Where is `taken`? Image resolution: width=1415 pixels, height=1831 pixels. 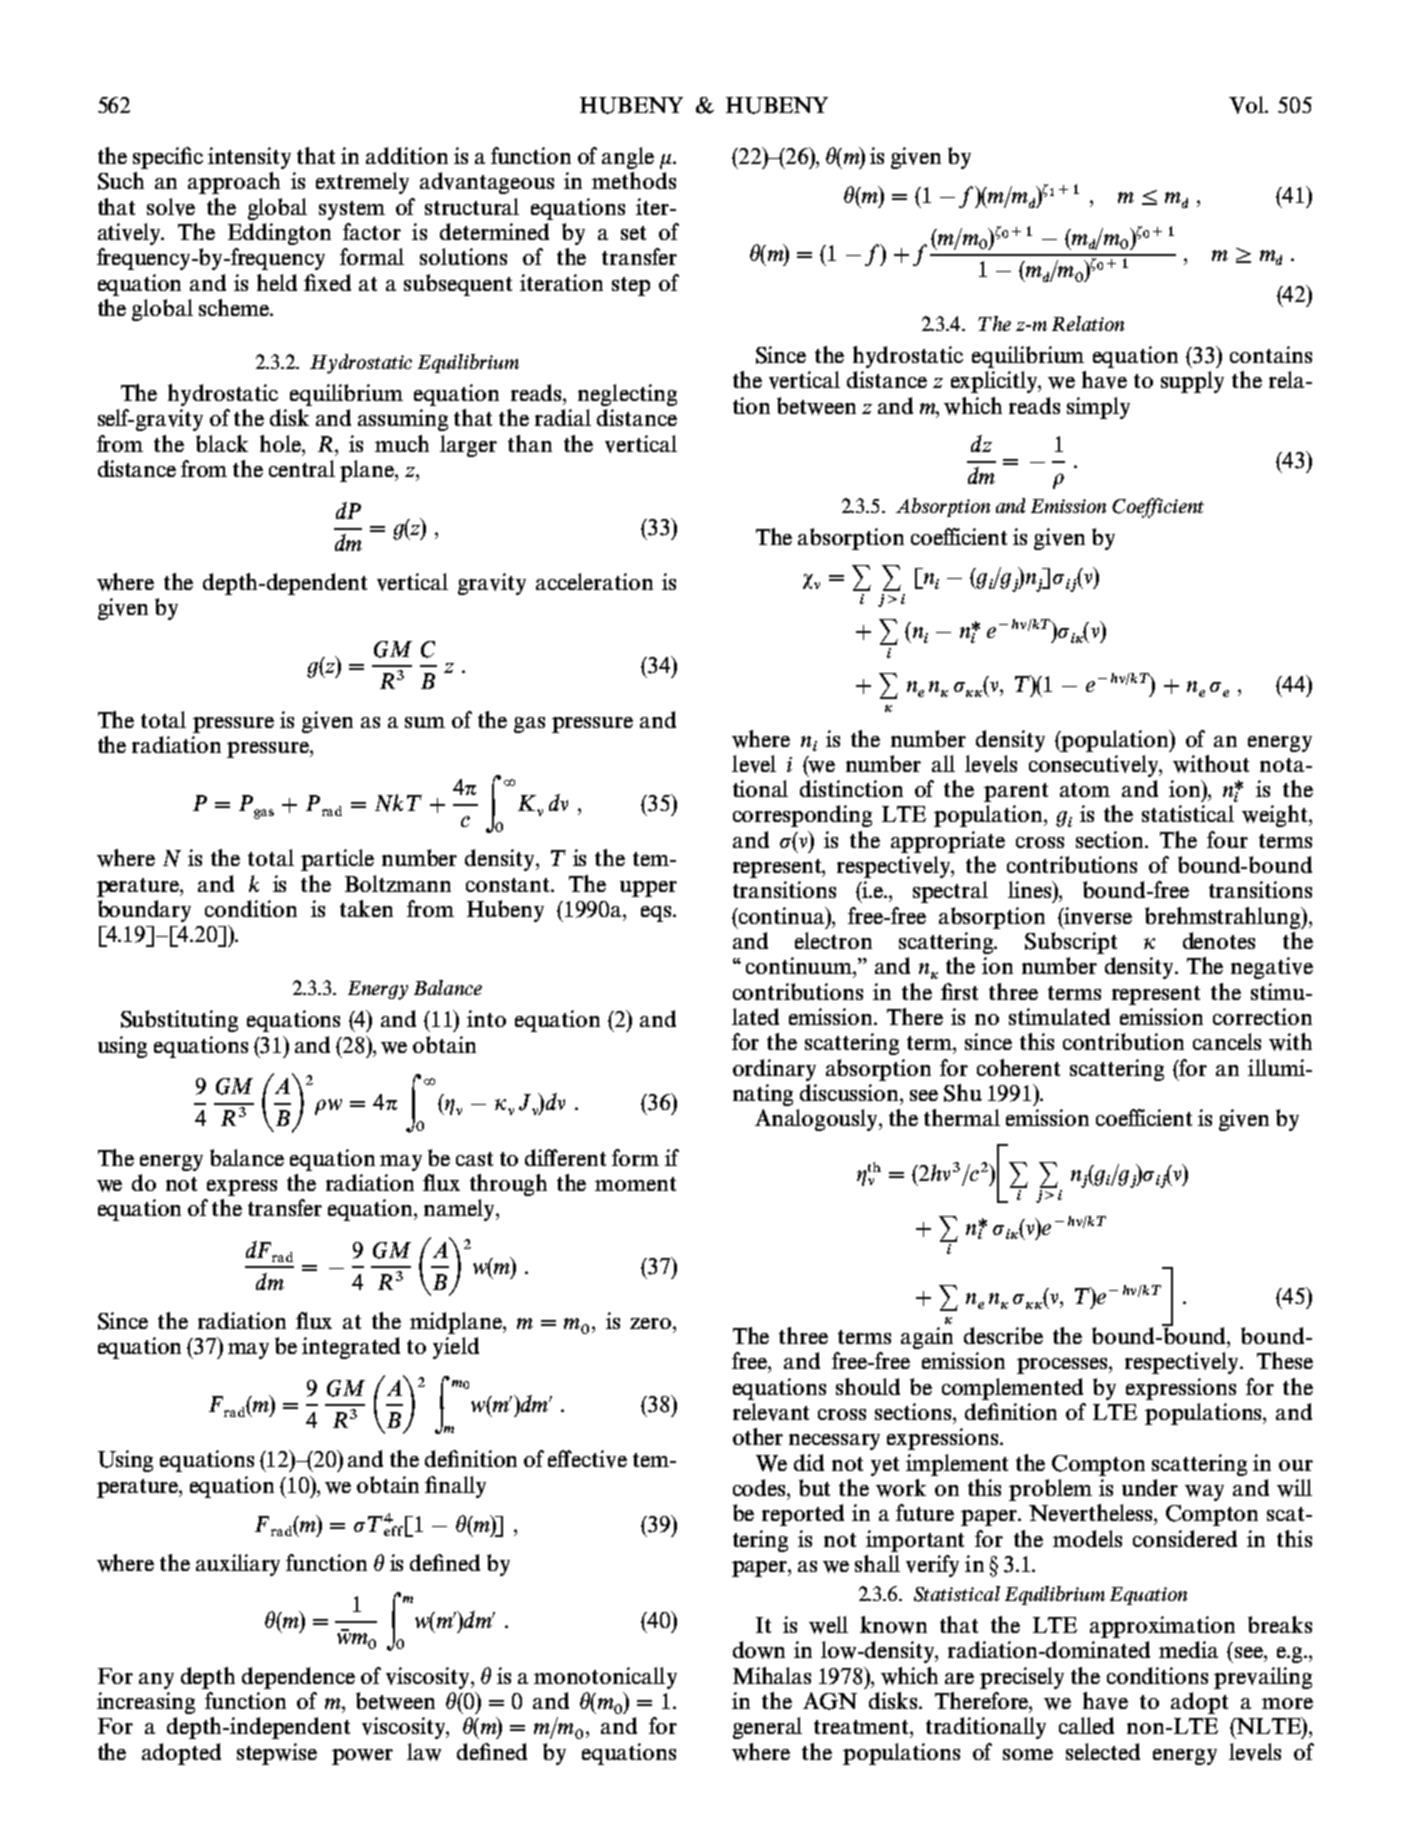 taken is located at coordinates (366, 908).
